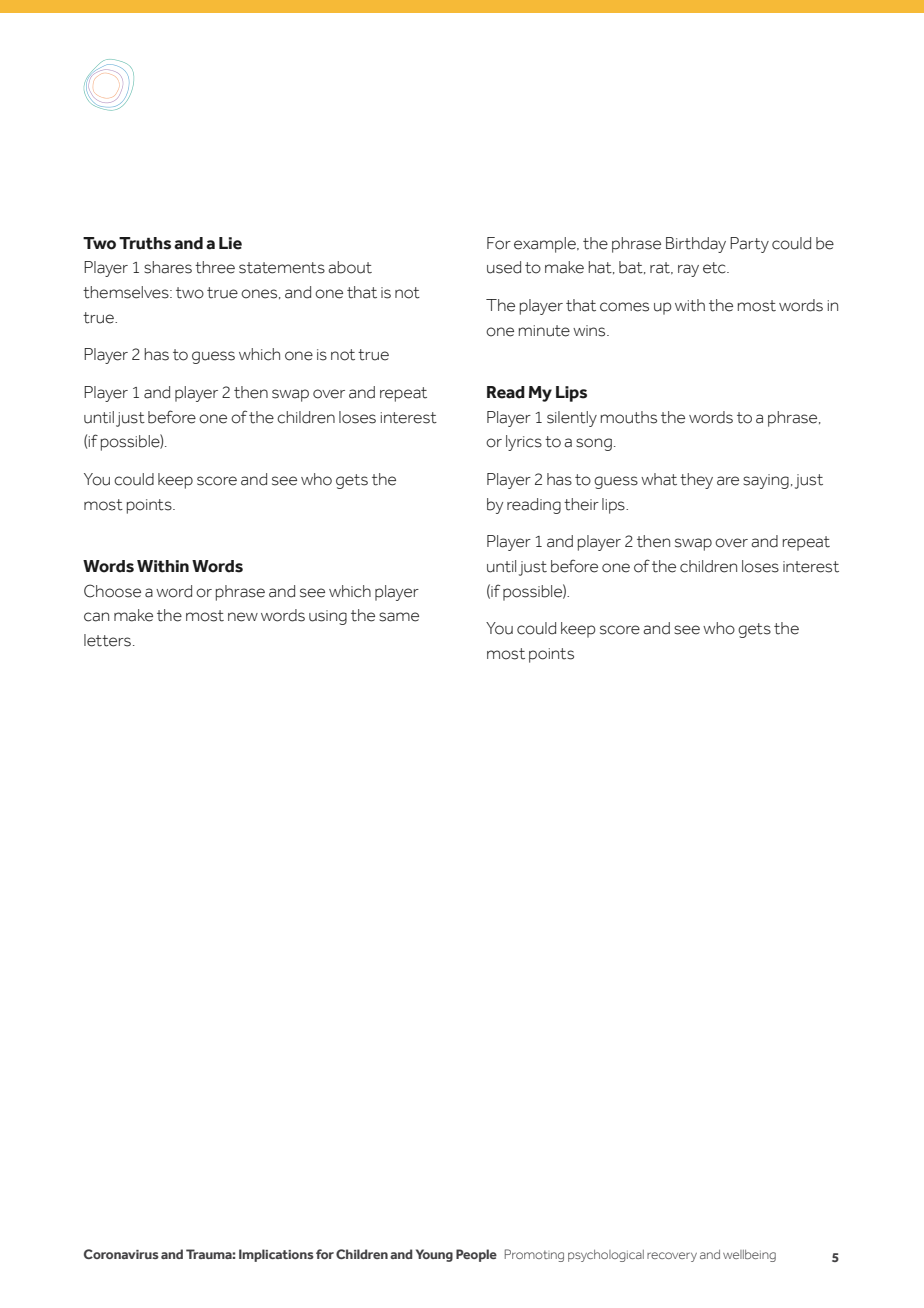 The width and height of the screenshot is (924, 1308). I want to click on shares, so click(168, 267).
